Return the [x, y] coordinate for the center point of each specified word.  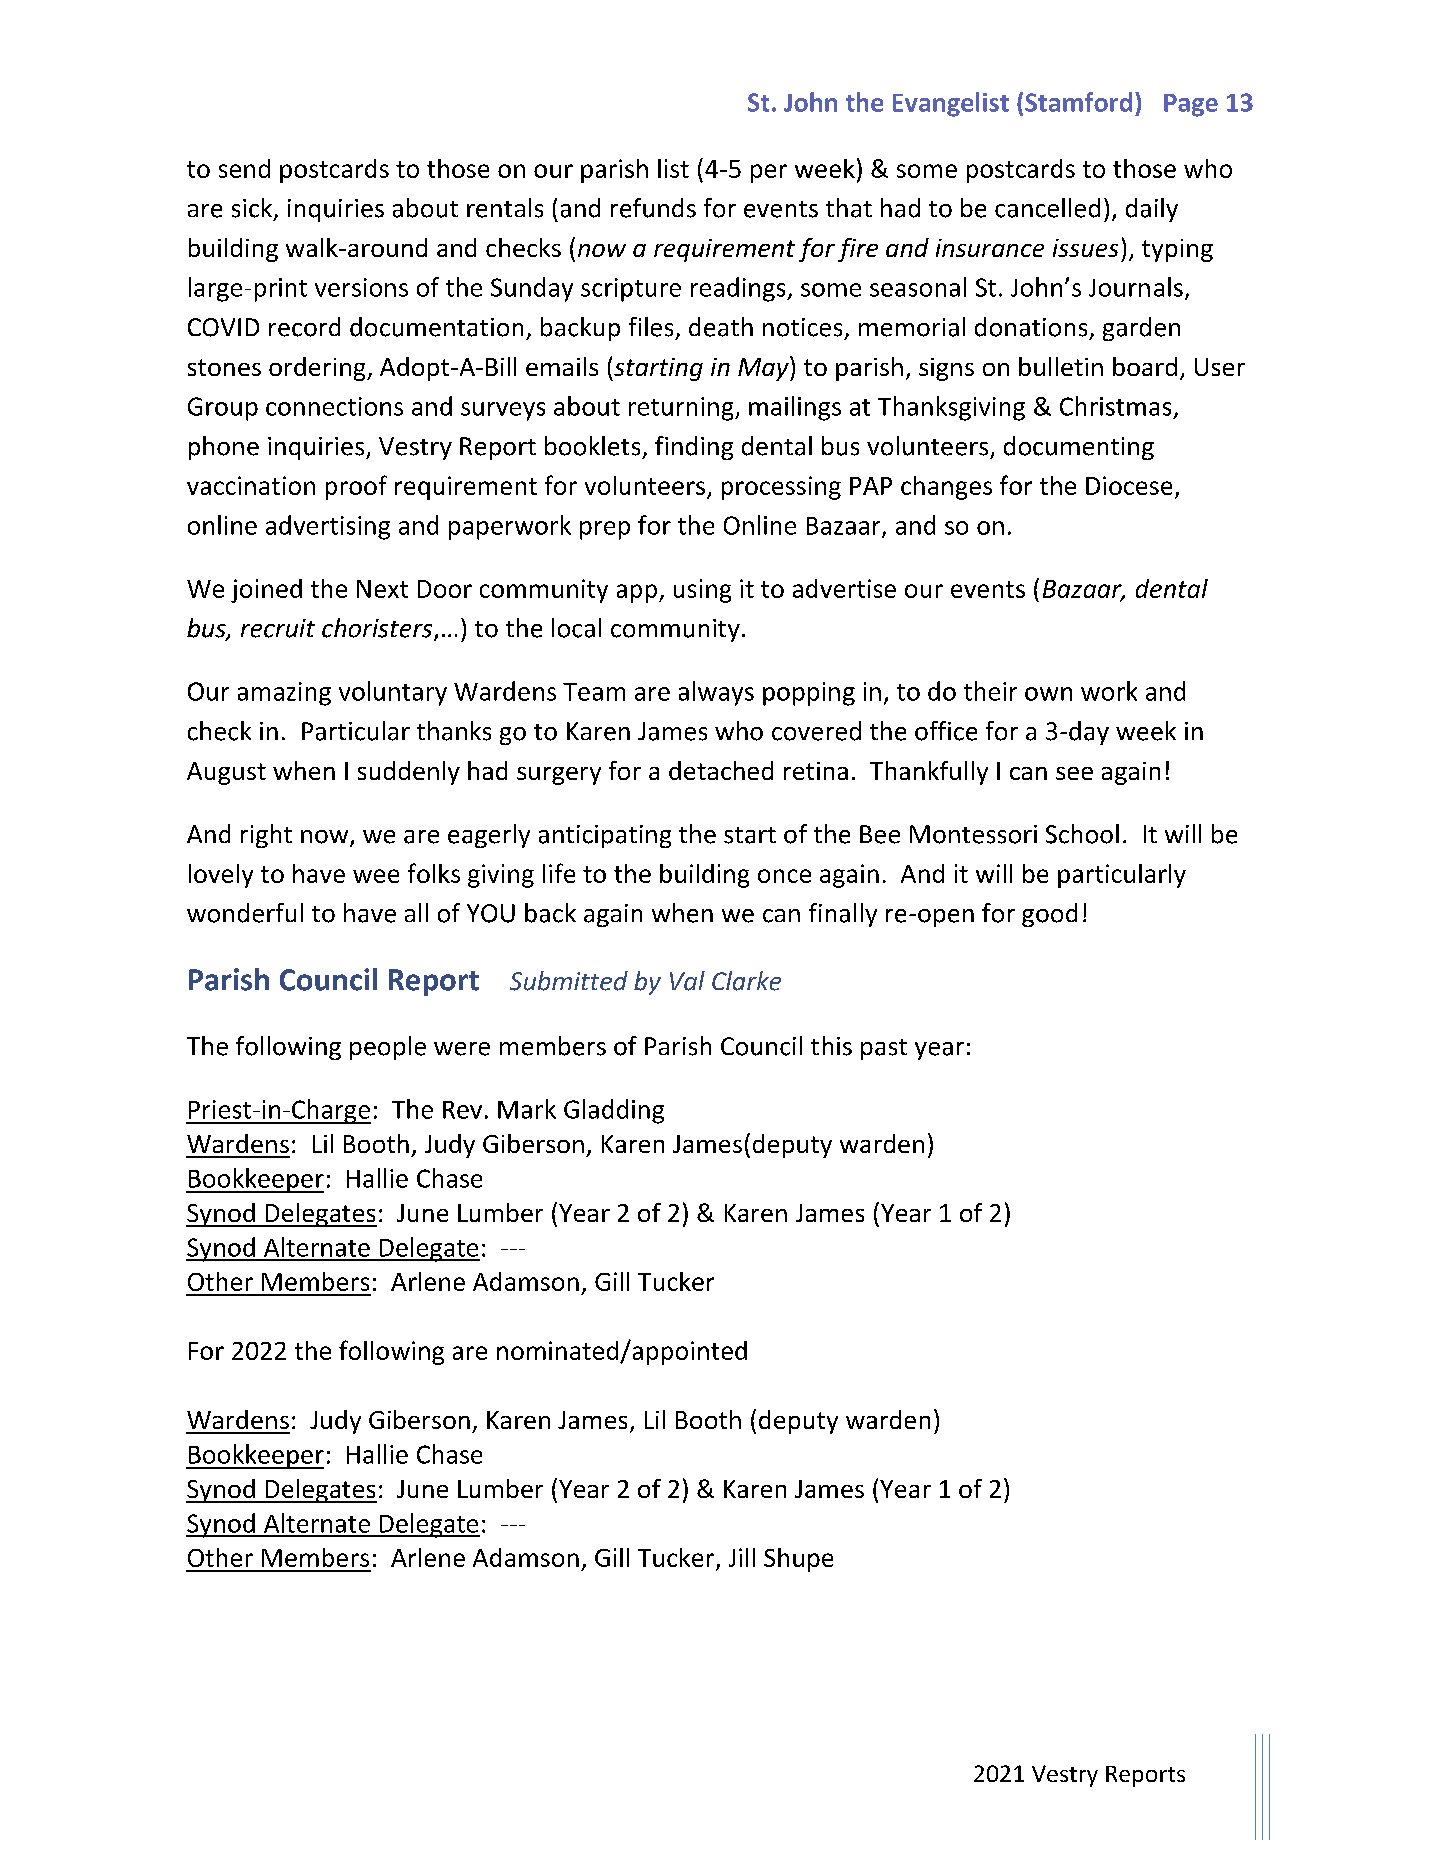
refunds [653, 208]
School [1082, 834]
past [884, 1049]
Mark [527, 1109]
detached [721, 770]
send [244, 168]
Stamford [1078, 102]
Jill [742, 1557]
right [266, 836]
